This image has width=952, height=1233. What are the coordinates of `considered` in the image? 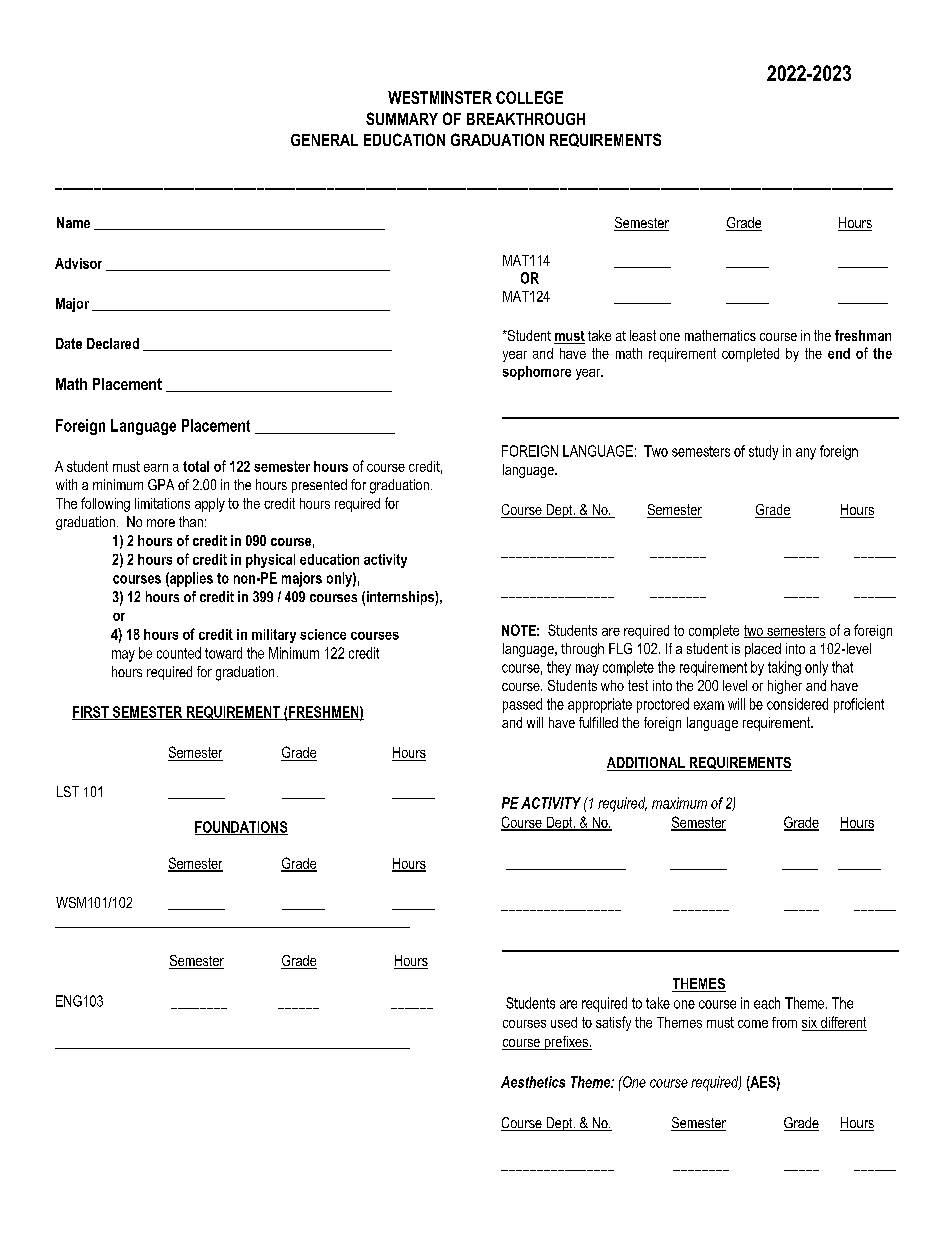 It's located at (797, 704).
